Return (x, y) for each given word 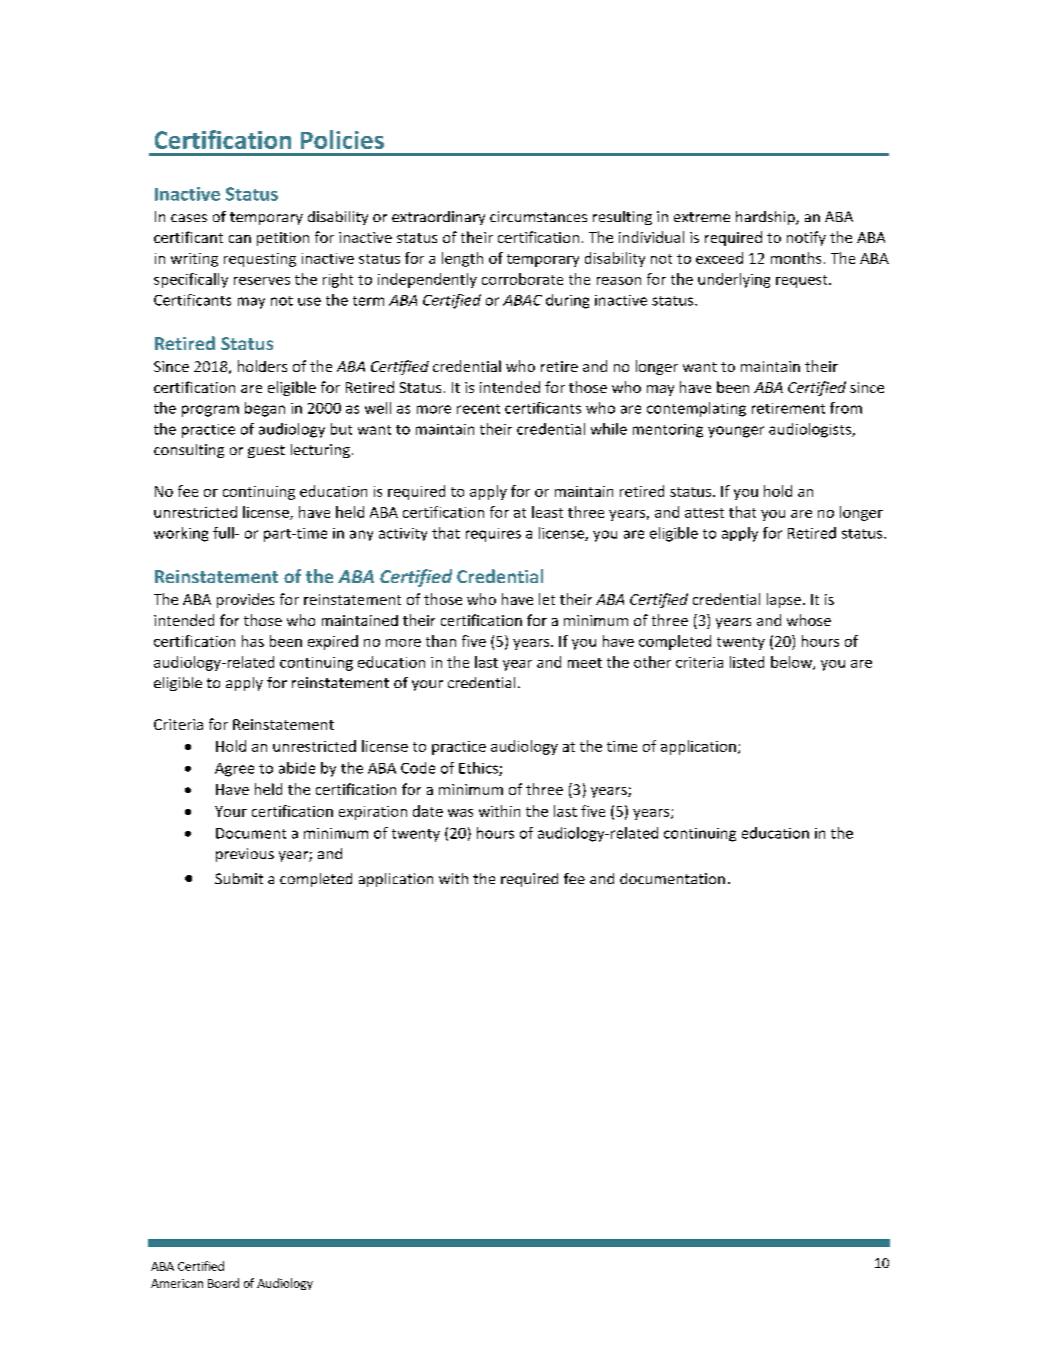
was (460, 813)
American (177, 1283)
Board (223, 1283)
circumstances (538, 216)
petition (283, 239)
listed (747, 662)
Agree (234, 770)
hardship (766, 218)
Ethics (479, 769)
